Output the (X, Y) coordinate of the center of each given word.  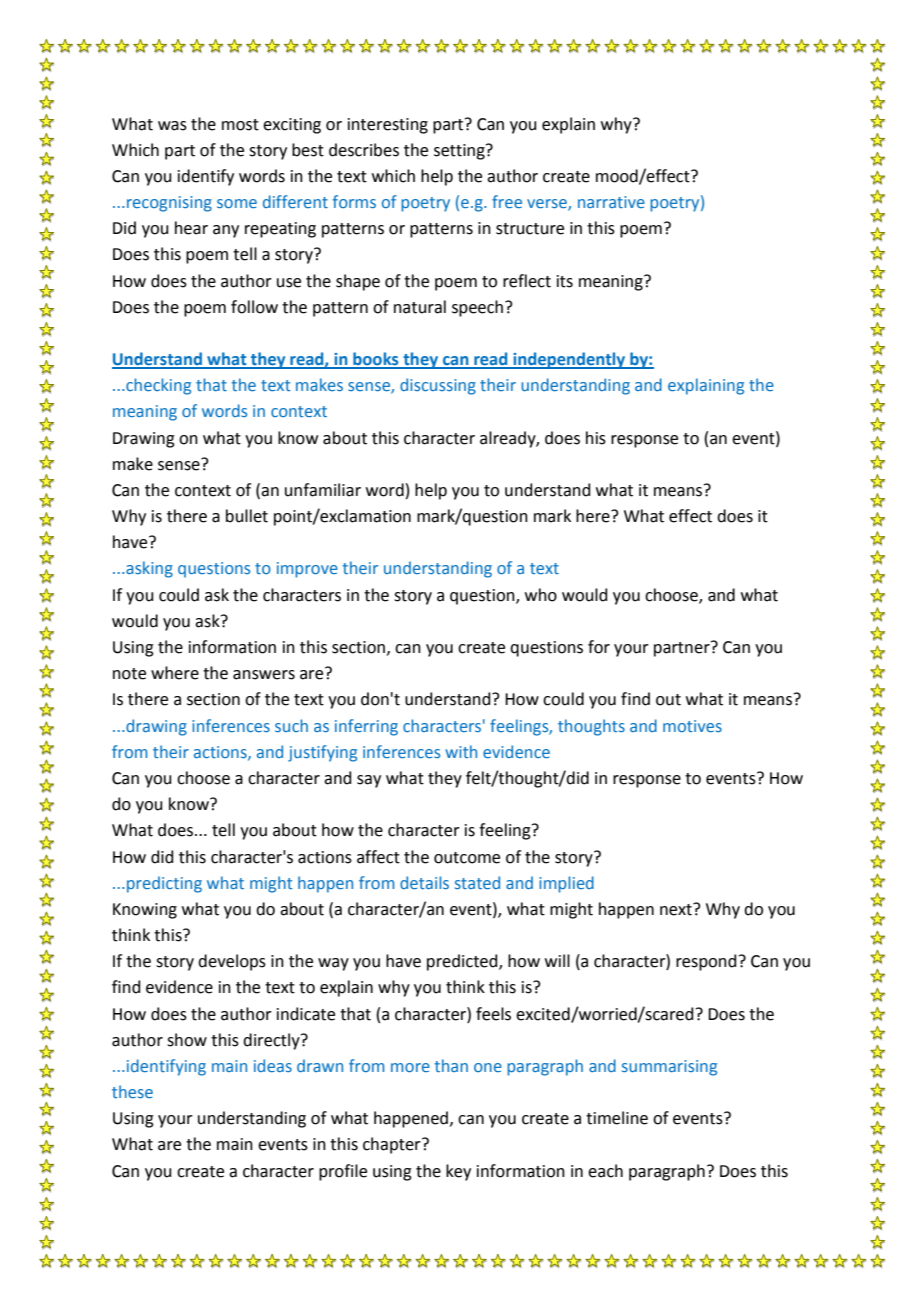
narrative (611, 202)
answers (264, 675)
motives (692, 726)
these (132, 1091)
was (172, 126)
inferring (366, 727)
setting (460, 152)
